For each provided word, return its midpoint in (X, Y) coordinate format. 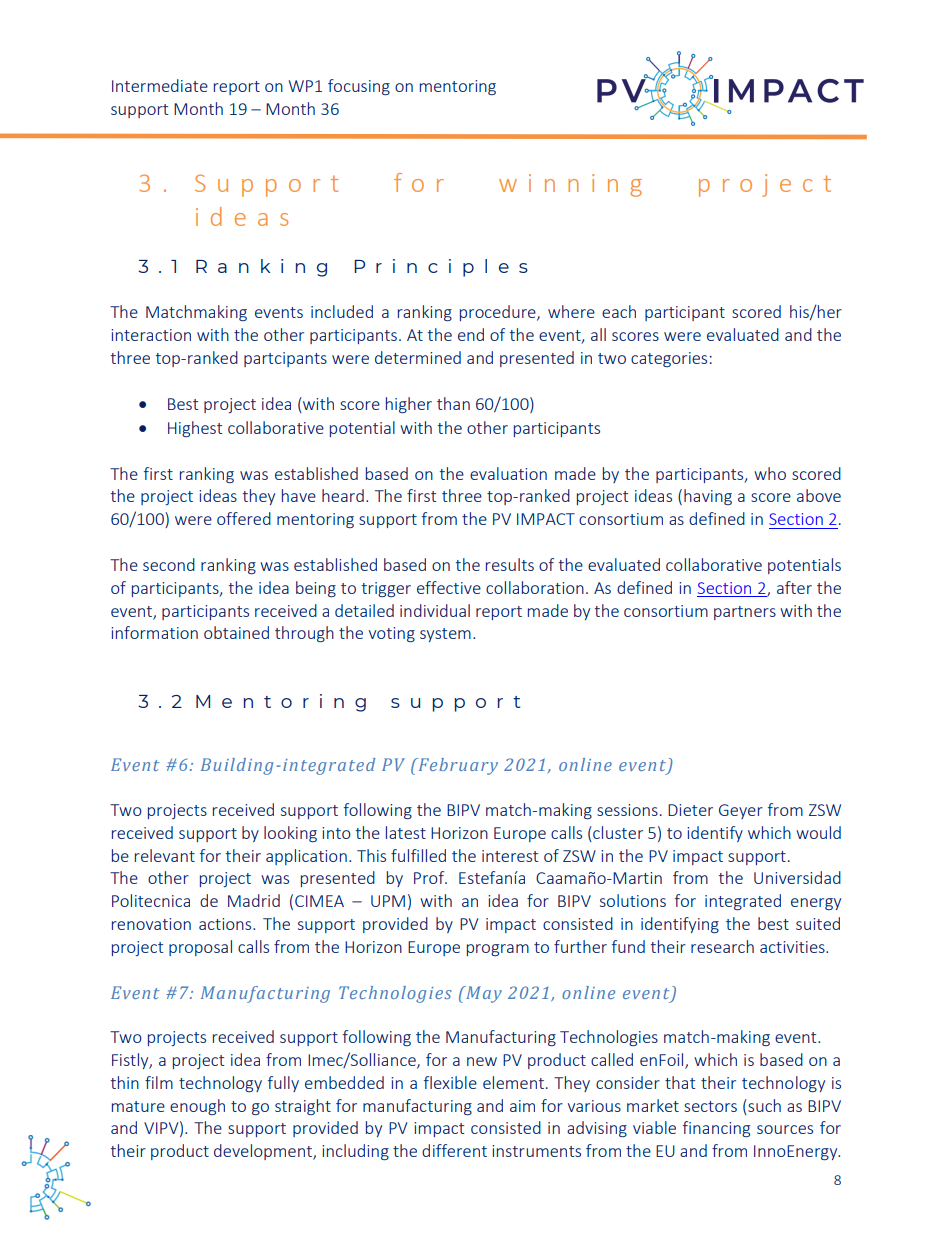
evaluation (508, 473)
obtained (236, 632)
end (471, 334)
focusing (359, 87)
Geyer (741, 811)
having (708, 497)
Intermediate (160, 85)
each (619, 311)
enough (197, 1107)
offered (244, 518)
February (457, 766)
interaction (151, 335)
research (722, 946)
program (498, 950)
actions (226, 924)
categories (669, 359)
